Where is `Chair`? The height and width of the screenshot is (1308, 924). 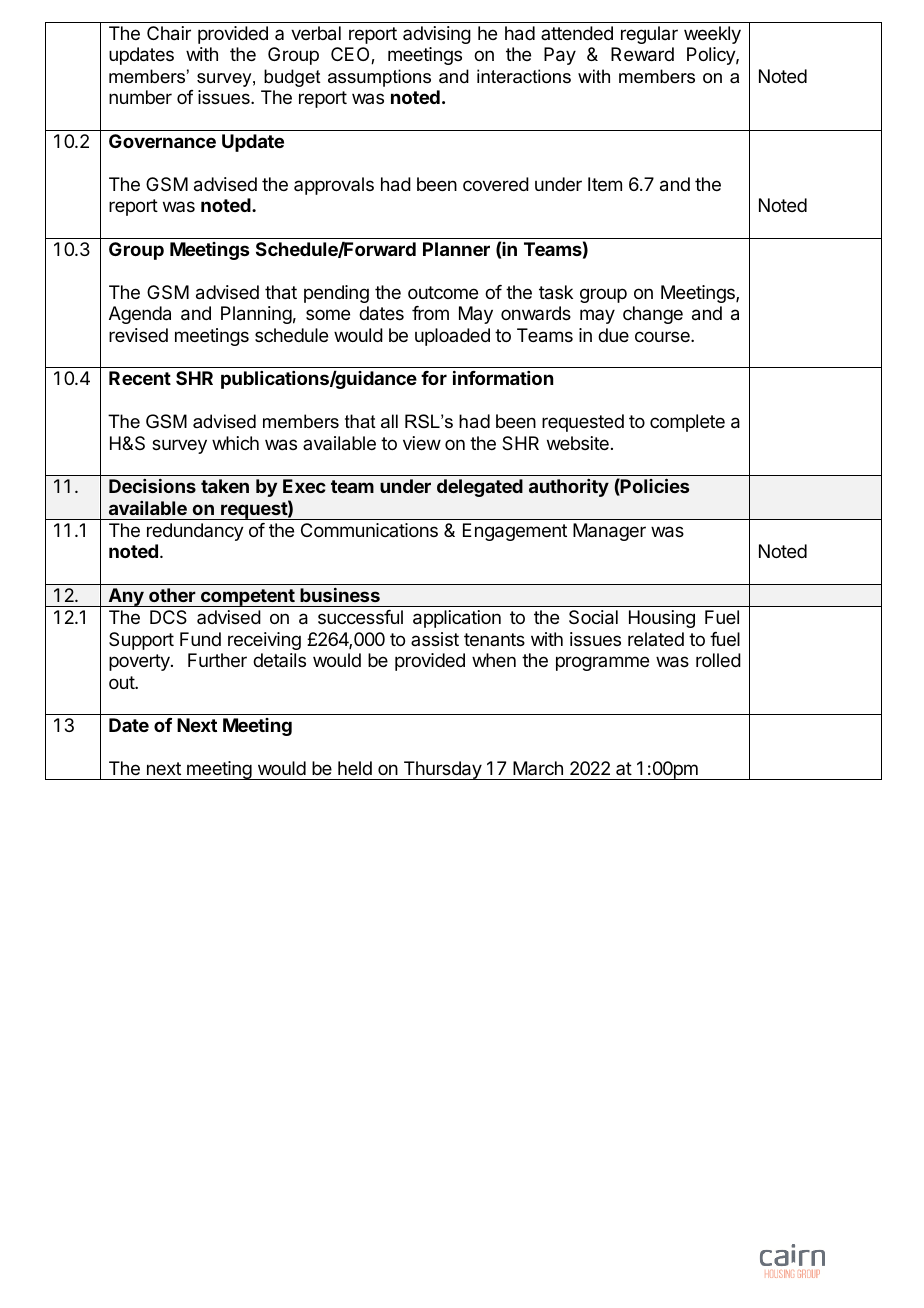 Chair is located at coordinates (169, 33).
